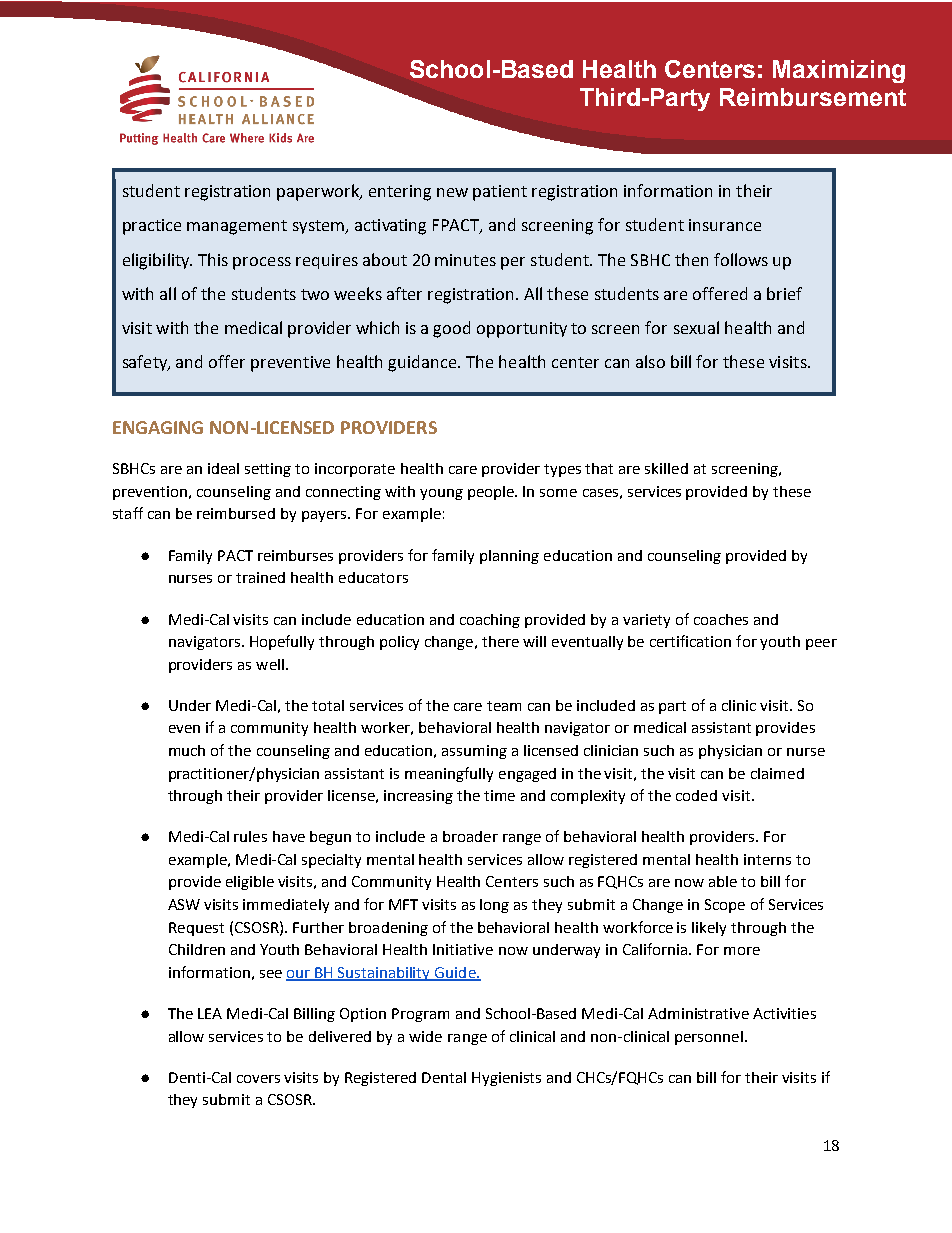  What do you see at coordinates (709, 1038) in the screenshot?
I see `personnel` at bounding box center [709, 1038].
